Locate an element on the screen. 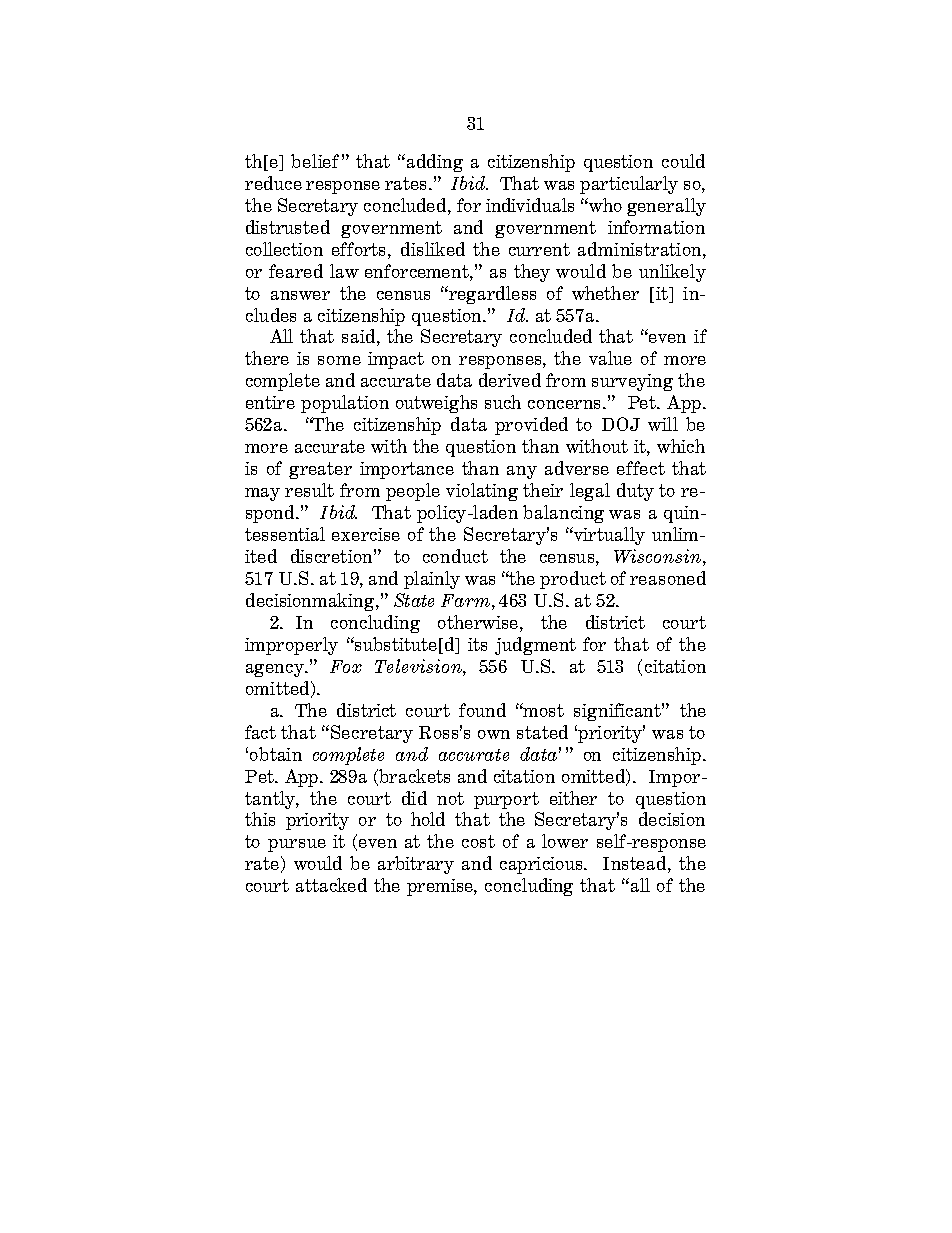 This screenshot has height=1233, width=952. its is located at coordinates (477, 644).
